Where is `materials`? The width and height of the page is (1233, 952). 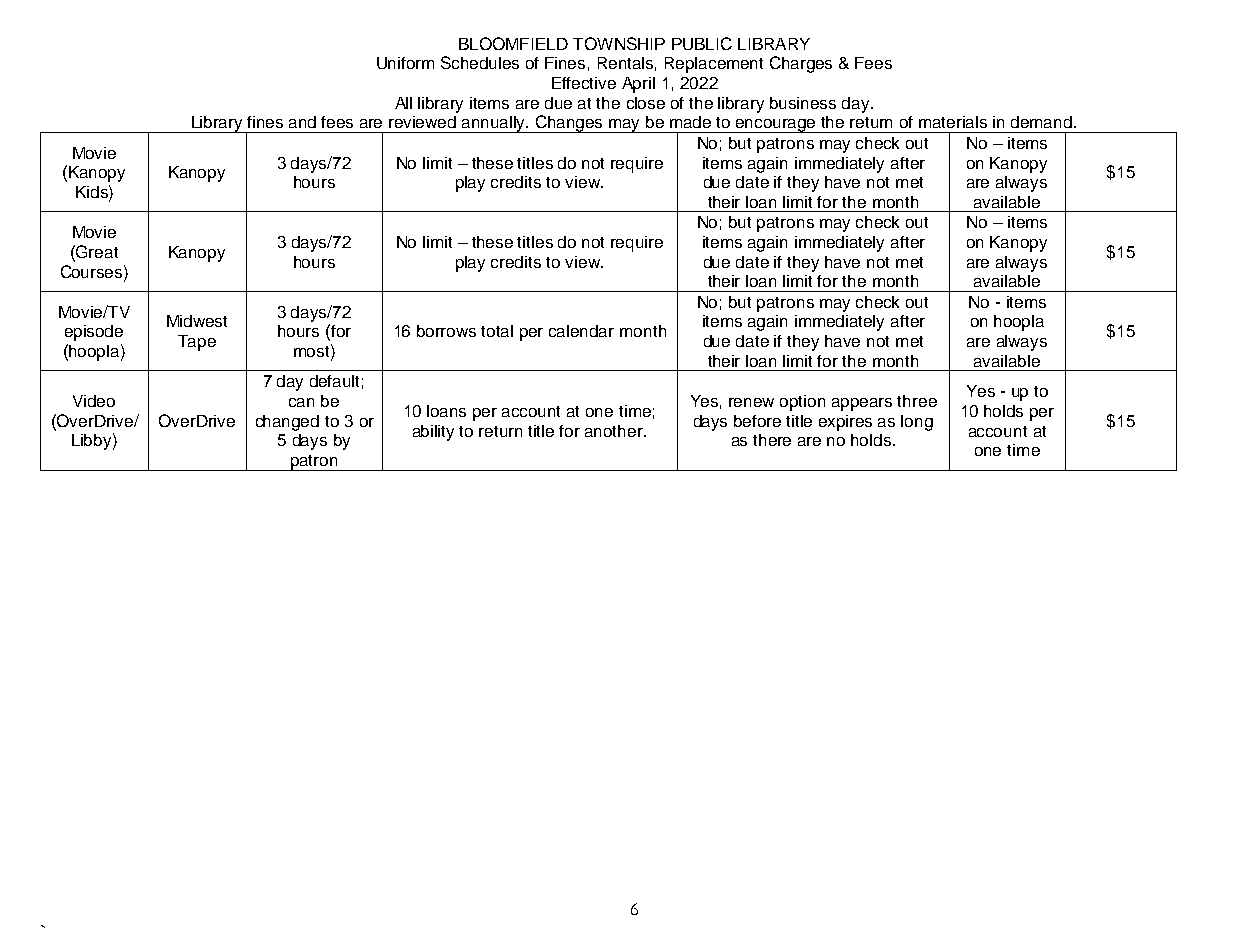
materials is located at coordinates (953, 122).
